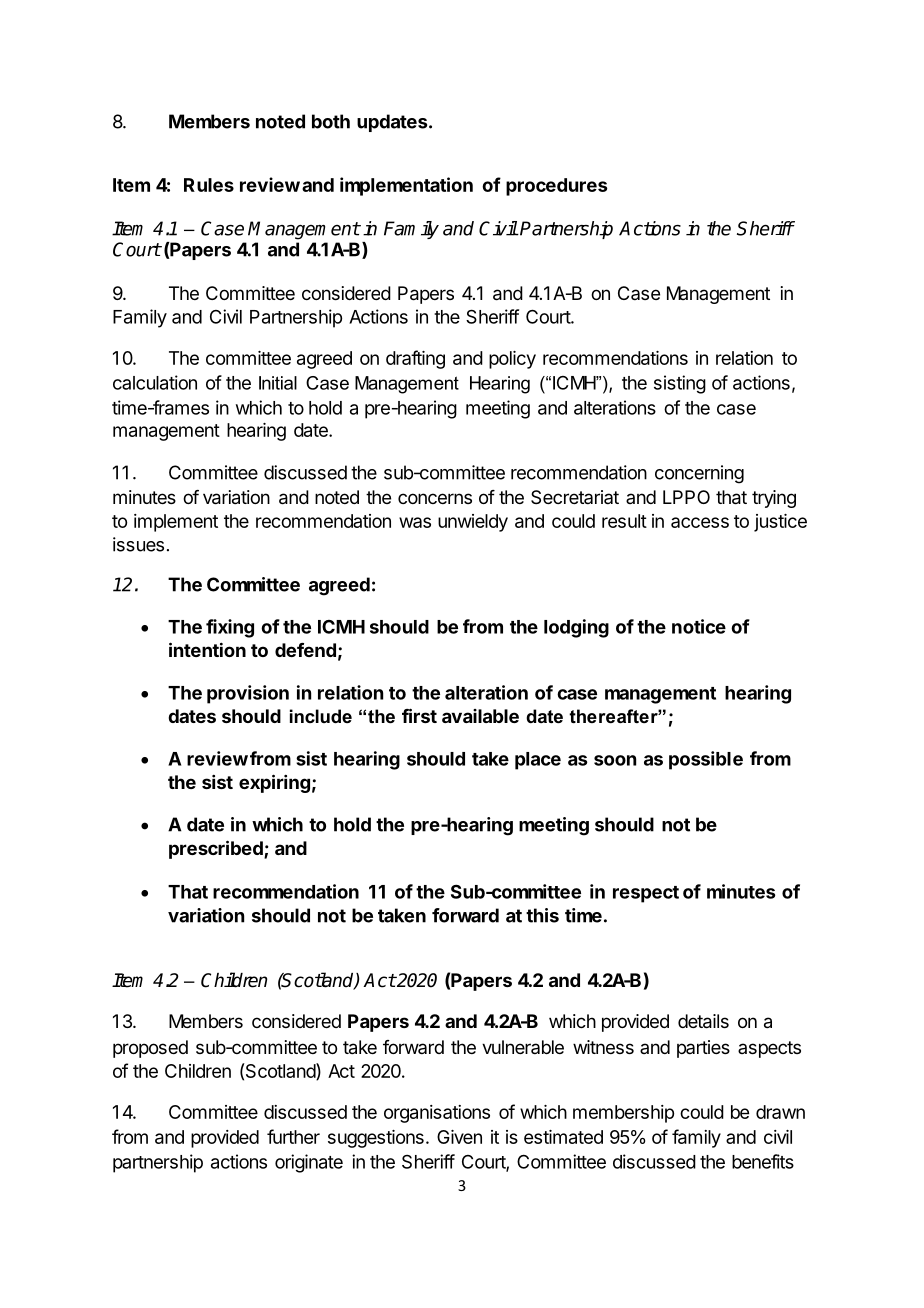  Describe the element at coordinates (459, 1137) in the screenshot. I see `Given` at that location.
